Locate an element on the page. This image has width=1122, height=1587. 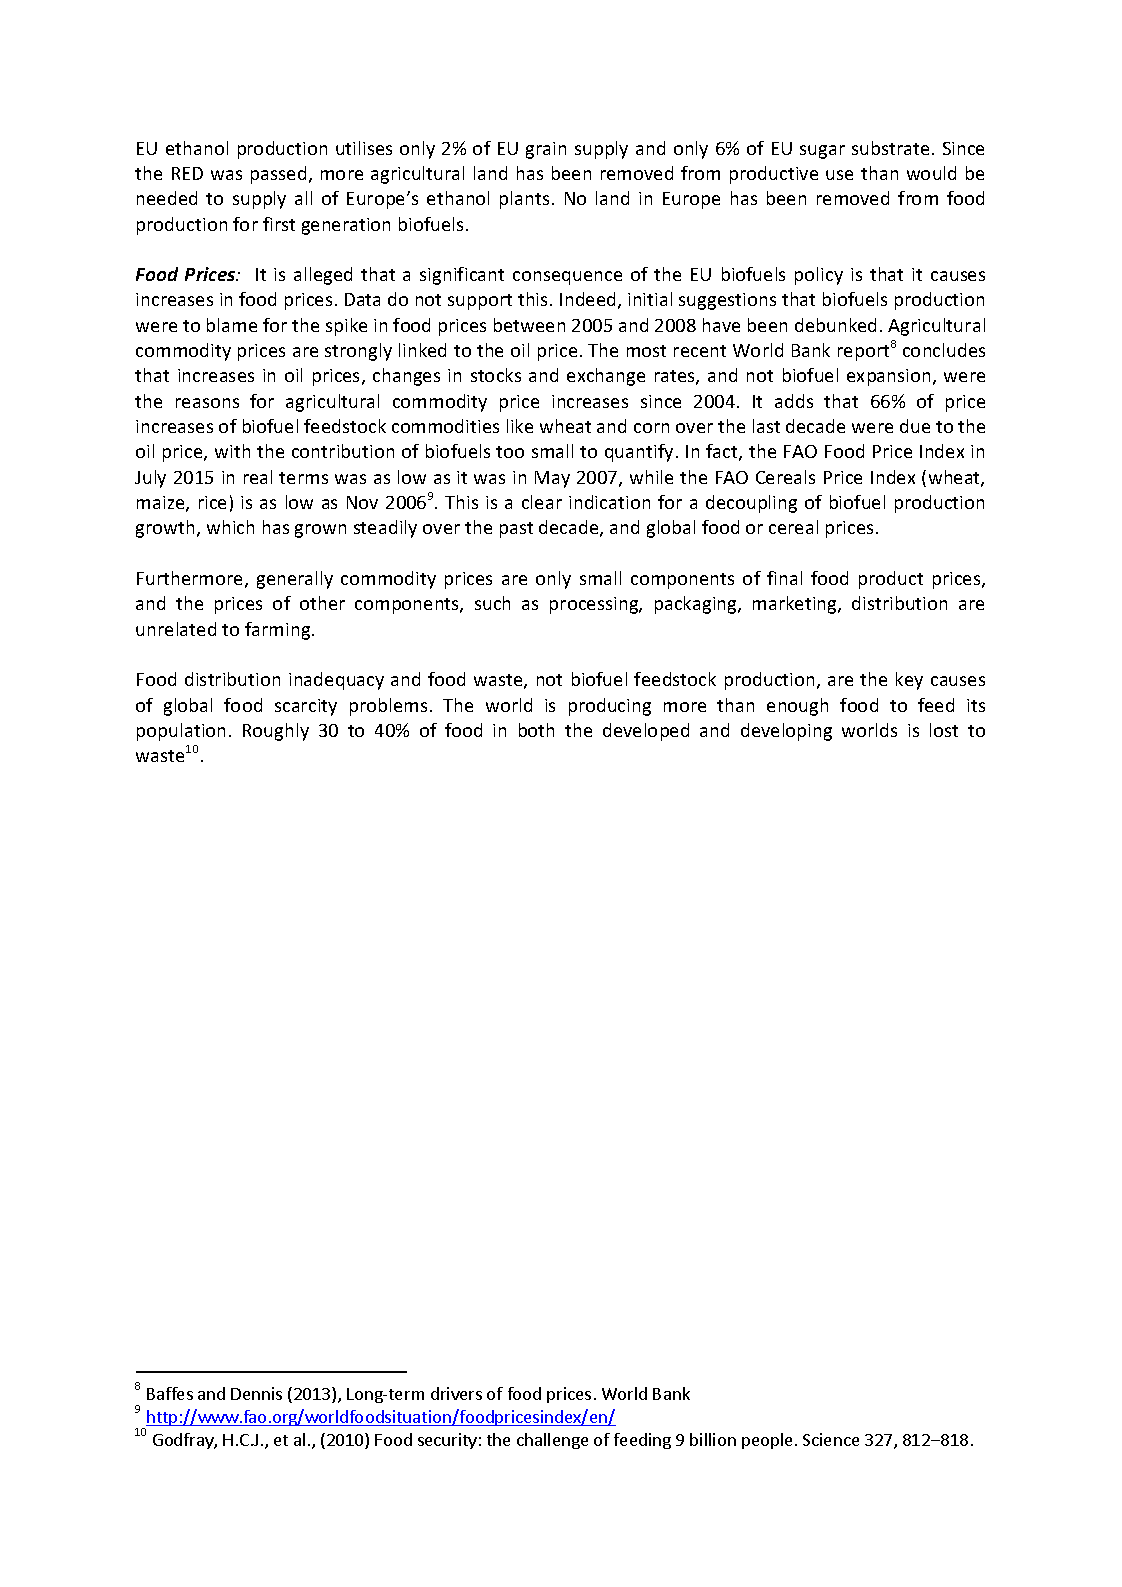
Dennis is located at coordinates (256, 1393).
